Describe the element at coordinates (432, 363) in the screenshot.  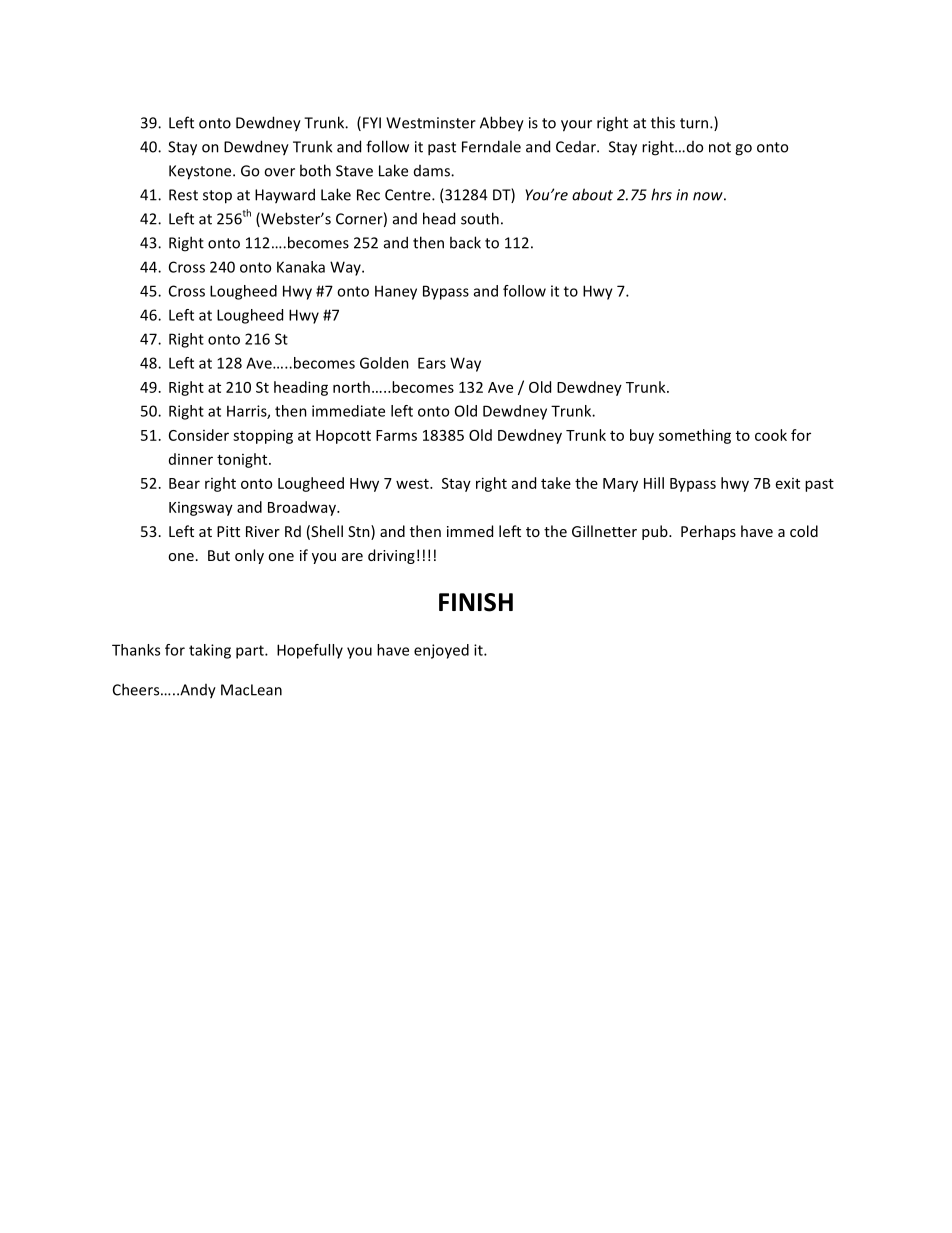
I see `Ears` at that location.
